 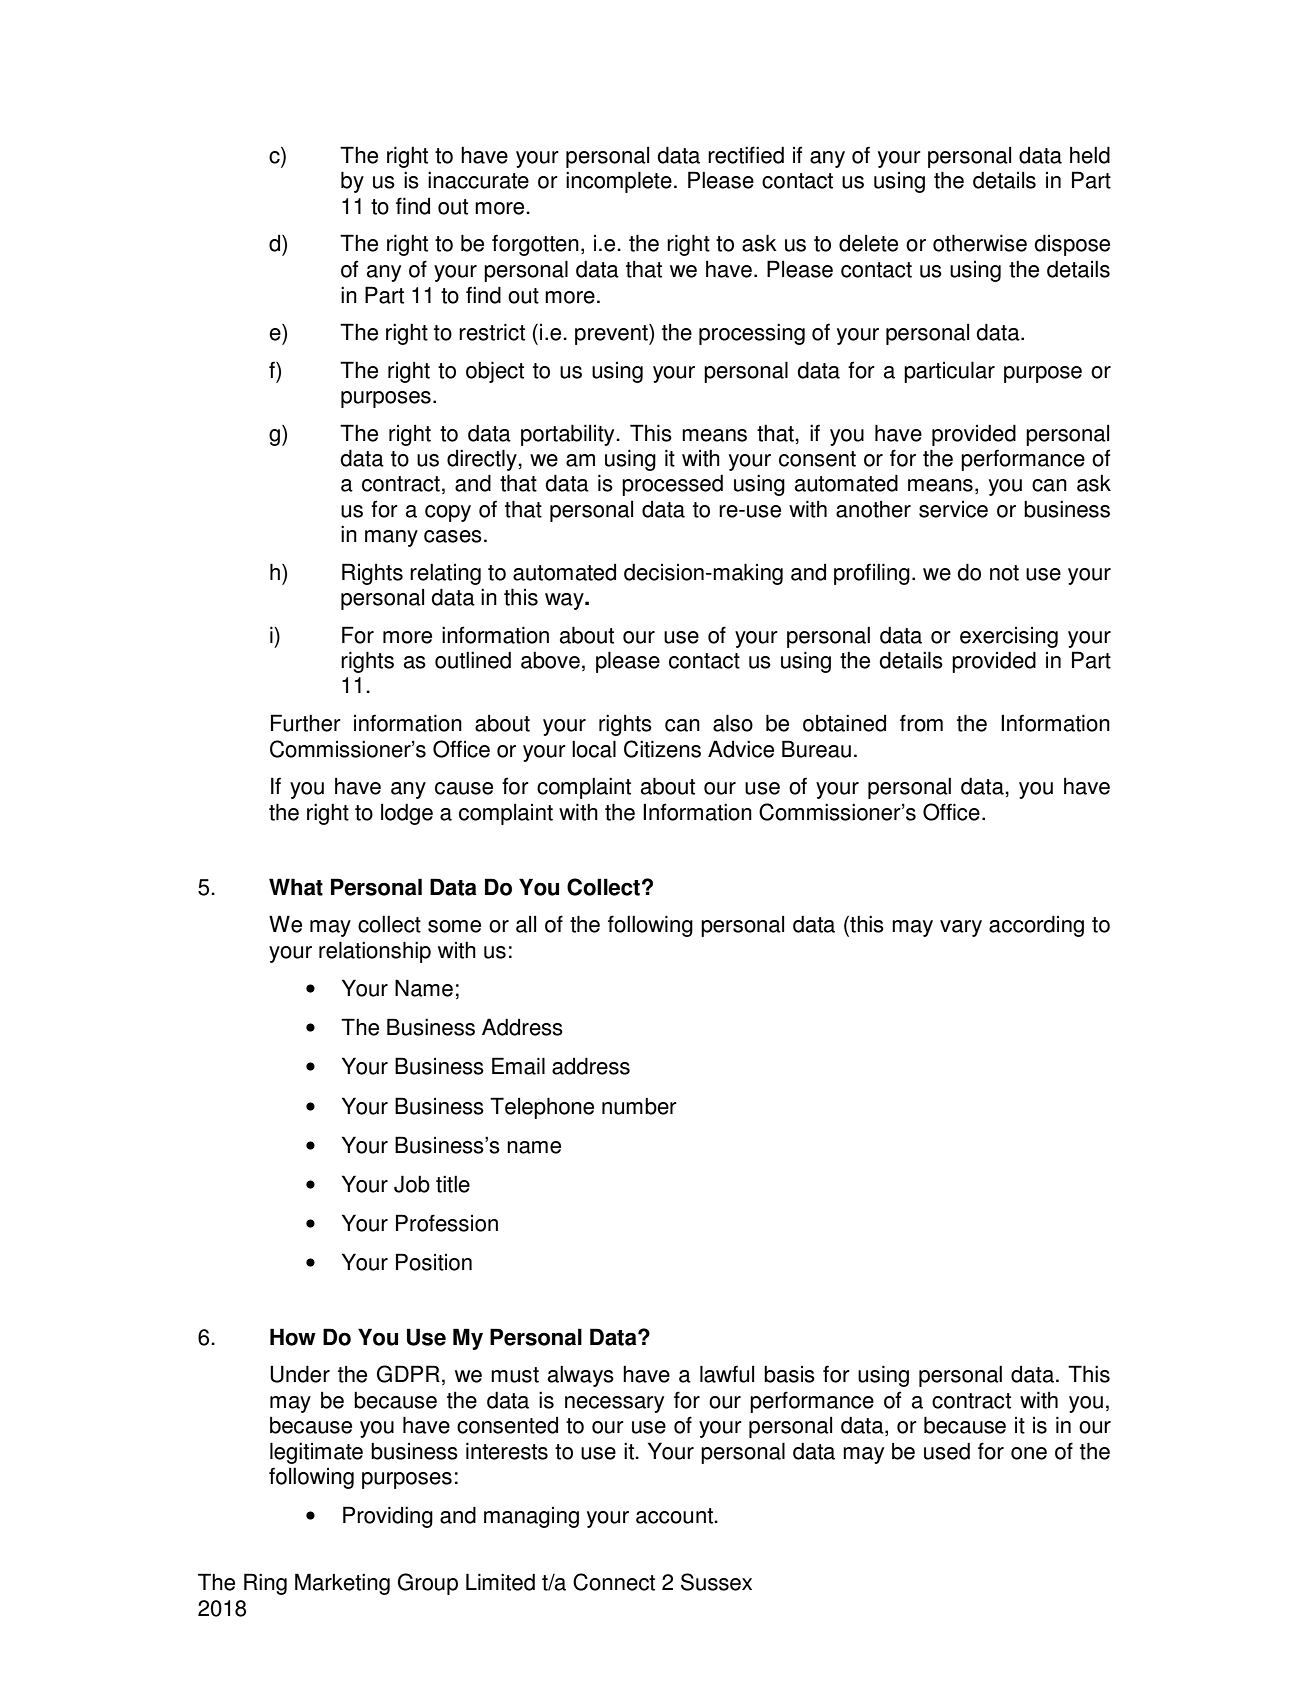 What do you see at coordinates (478, 180) in the screenshot?
I see `inaccurate` at bounding box center [478, 180].
